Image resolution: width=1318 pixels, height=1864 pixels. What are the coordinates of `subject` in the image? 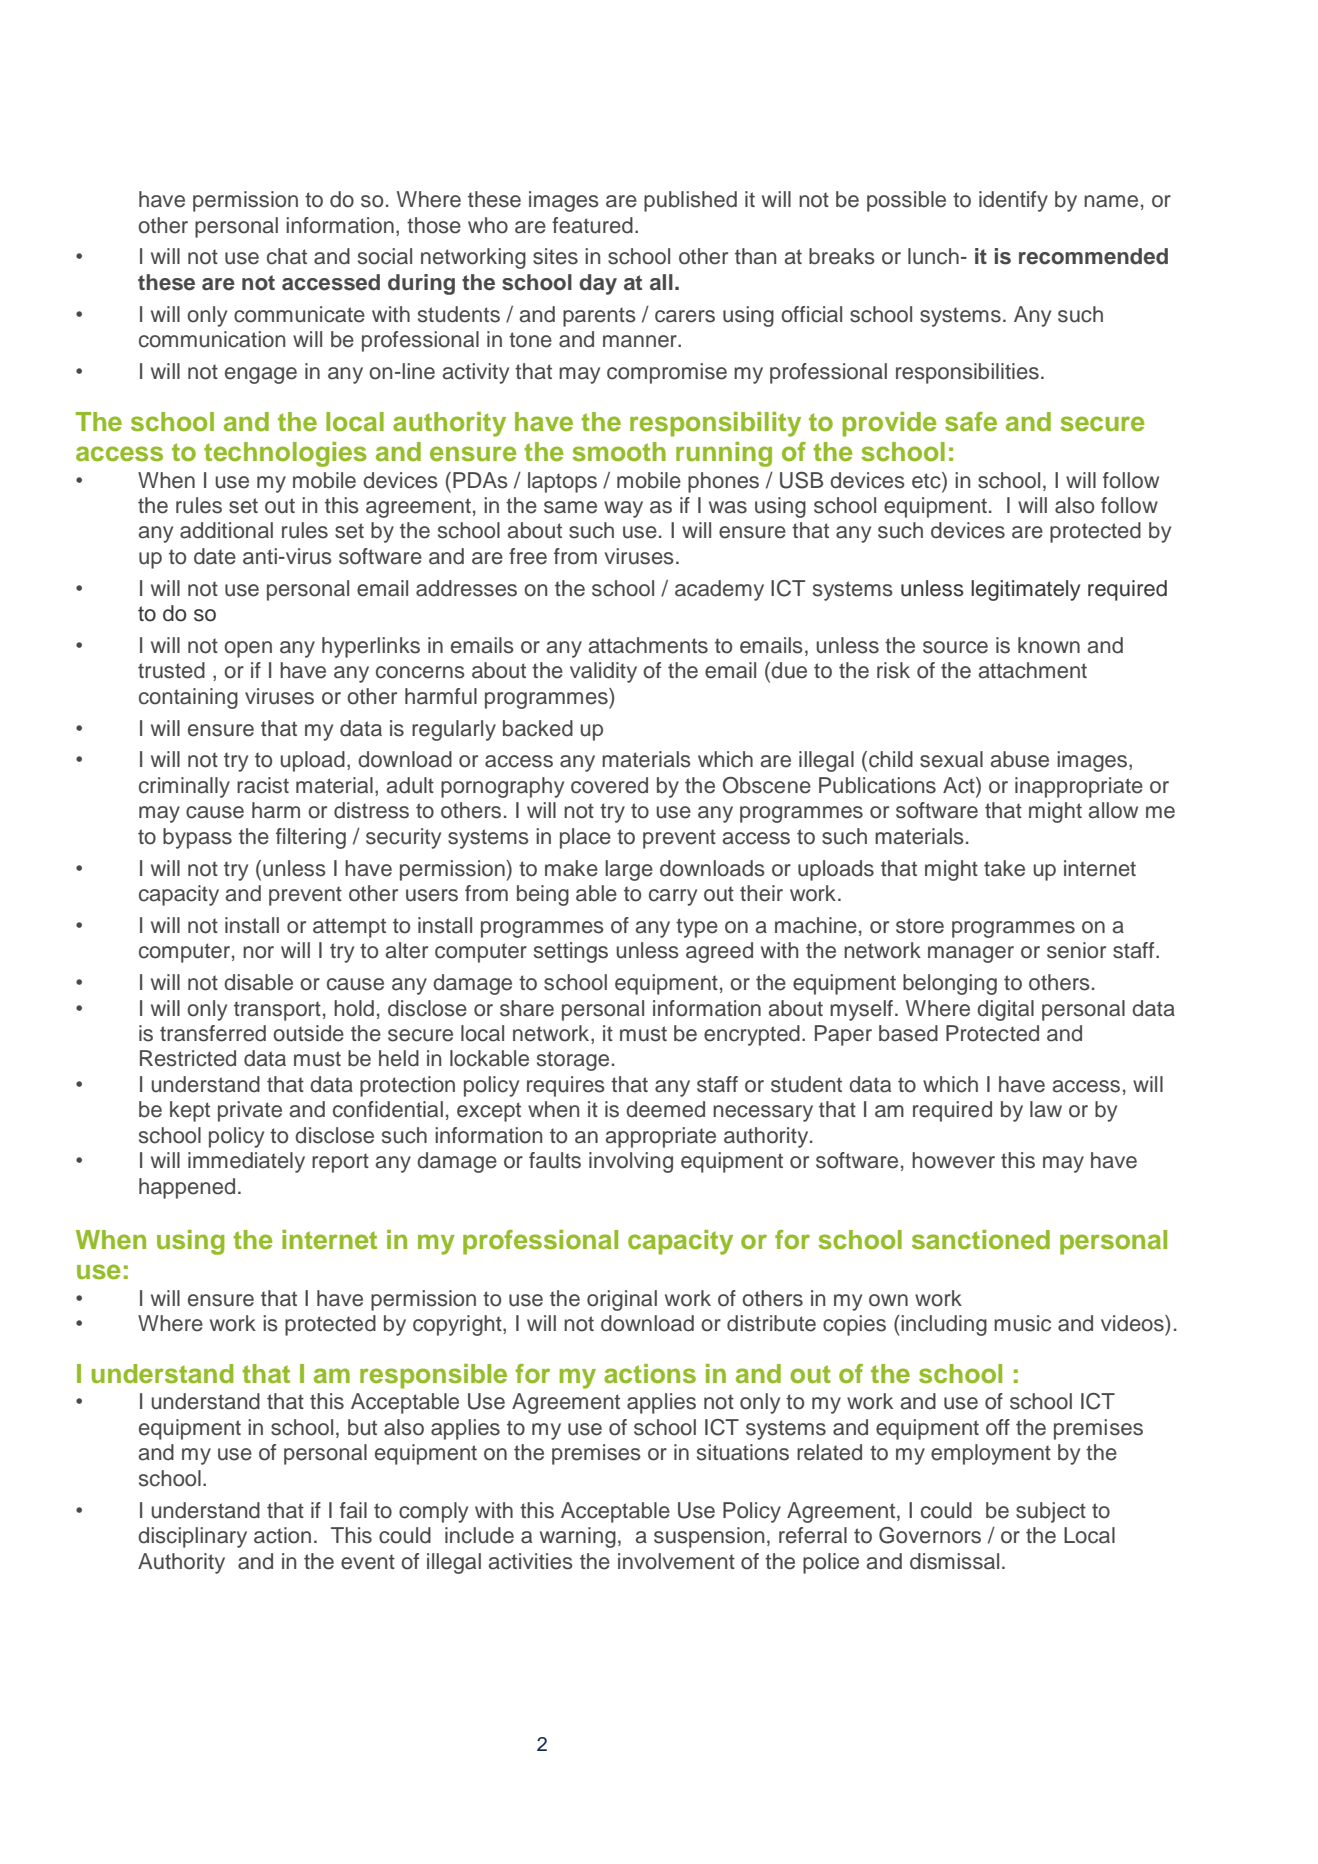 It's located at (1051, 1512).
